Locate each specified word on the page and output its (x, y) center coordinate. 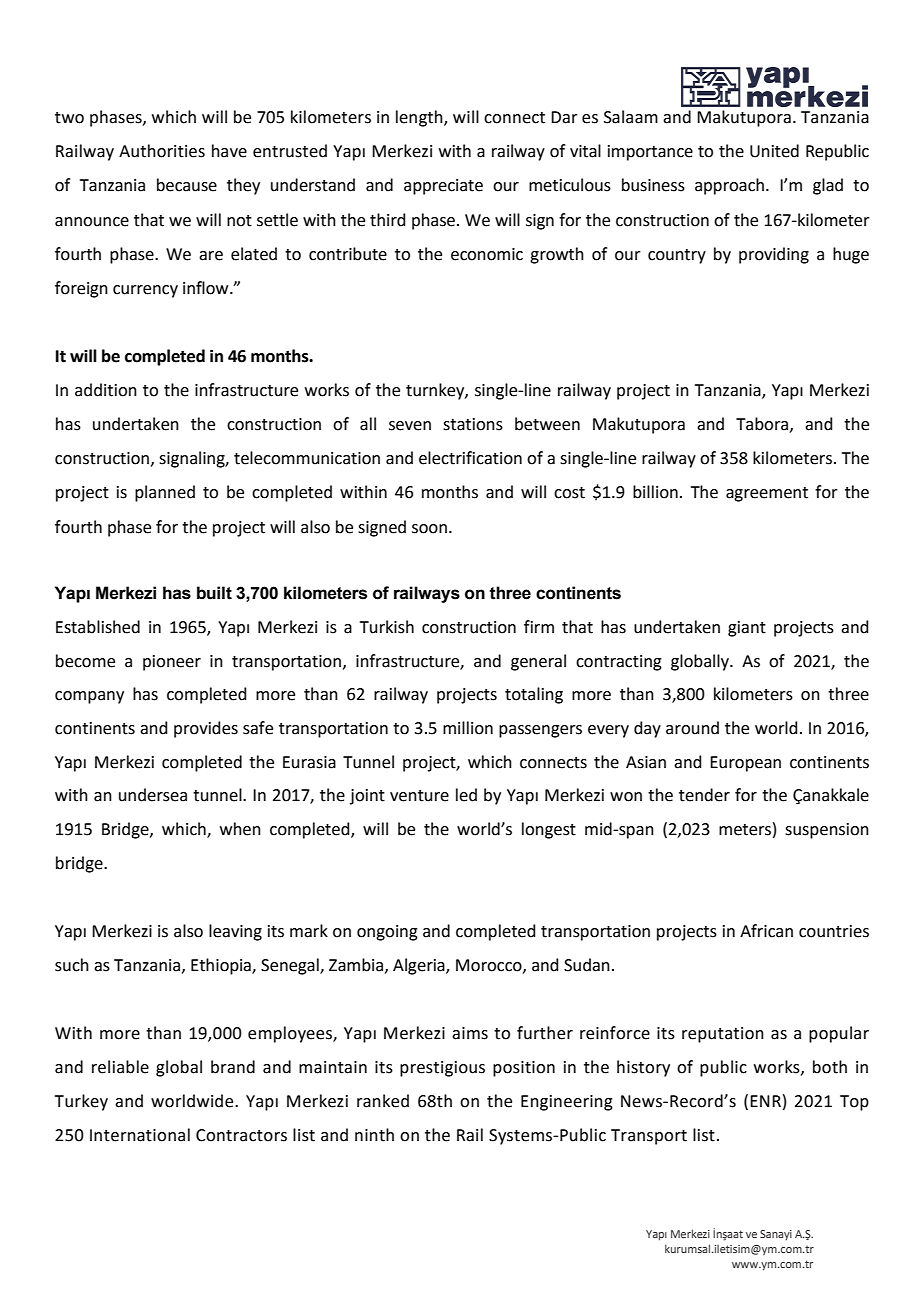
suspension (827, 831)
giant (747, 629)
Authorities (162, 151)
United (774, 151)
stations (473, 424)
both (830, 1067)
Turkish (387, 627)
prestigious (442, 1069)
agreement (767, 494)
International (140, 1135)
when (240, 829)
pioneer (172, 663)
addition (106, 390)
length (420, 118)
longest (549, 830)
